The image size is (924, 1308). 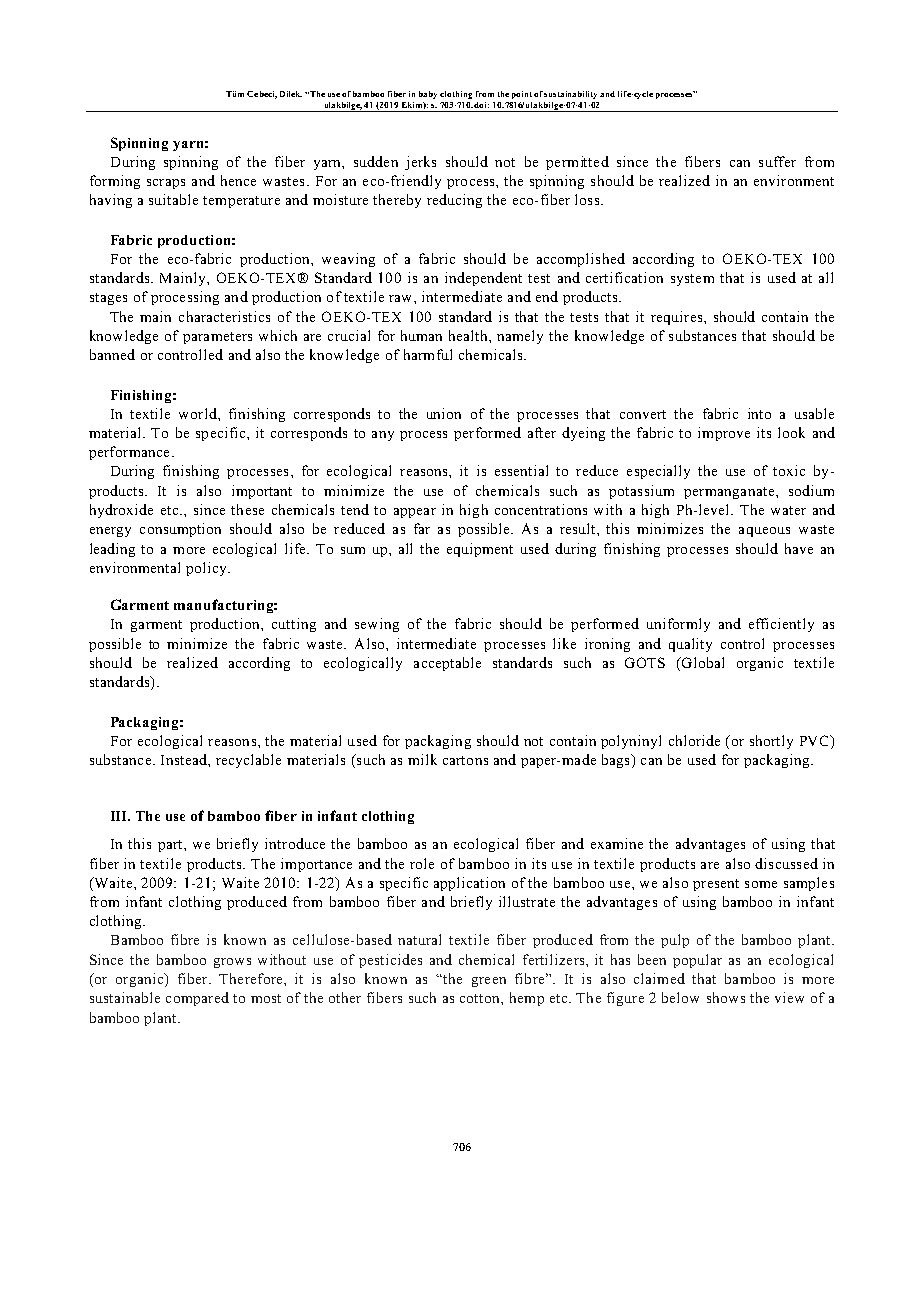 What do you see at coordinates (166, 184) in the screenshot?
I see `scraps` at bounding box center [166, 184].
